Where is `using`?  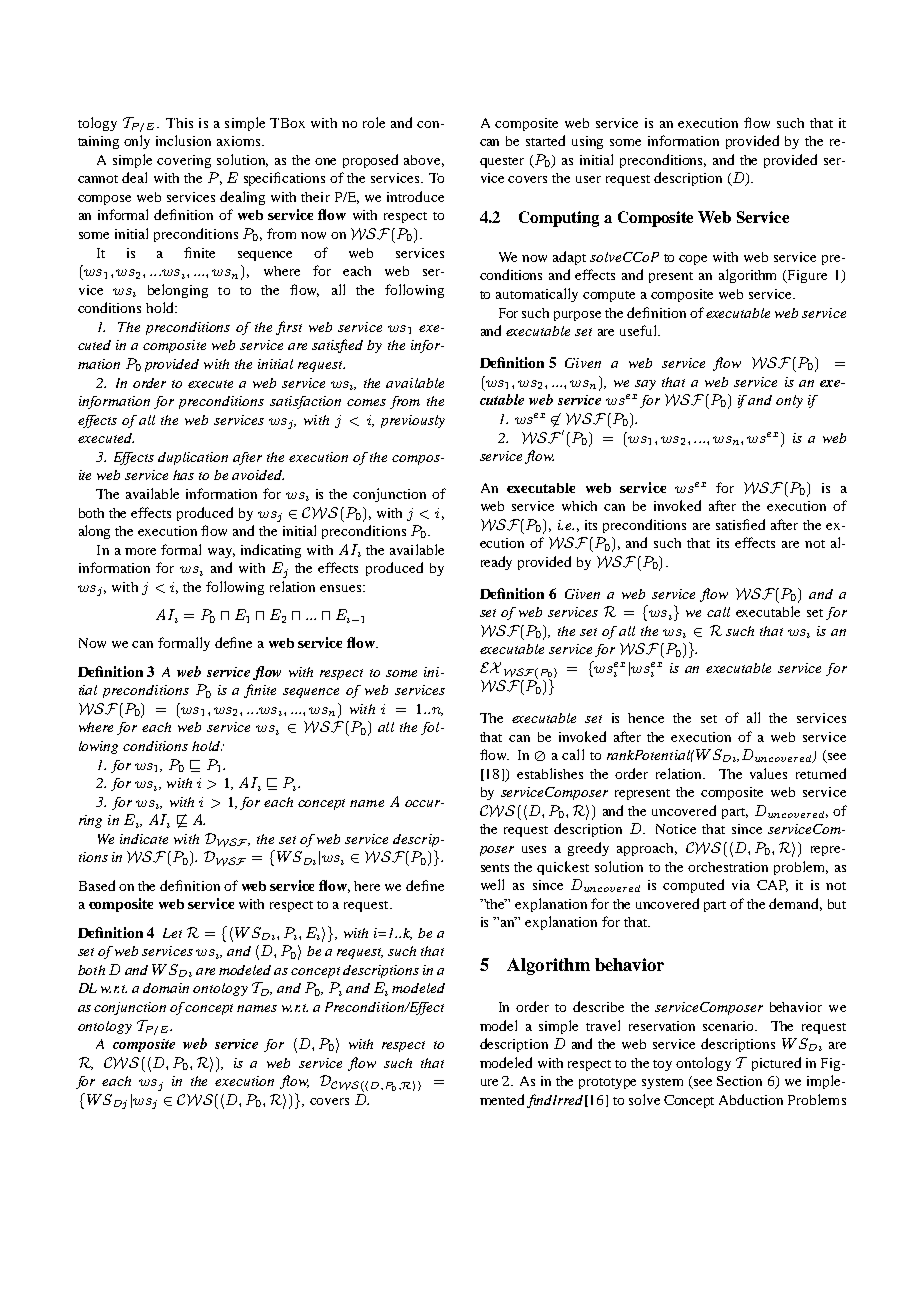
using is located at coordinates (587, 142).
